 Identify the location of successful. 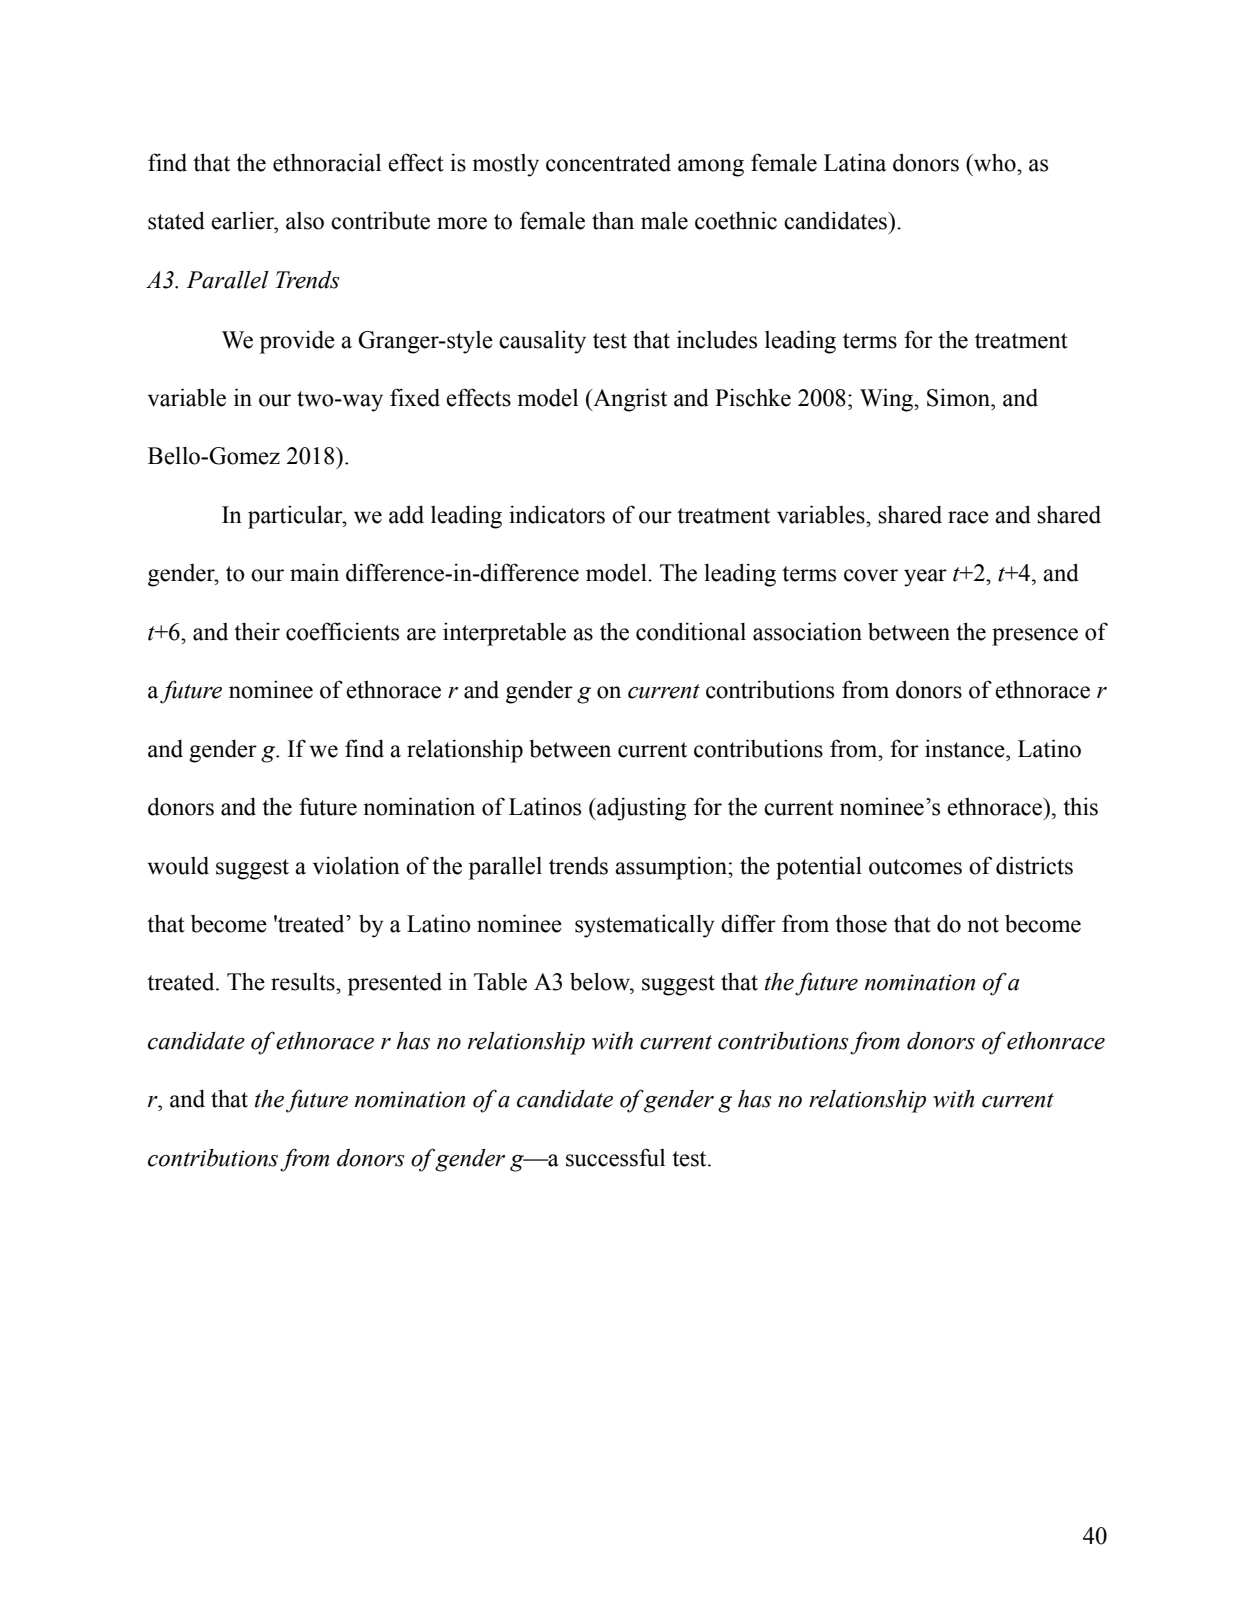
(615, 1157).
